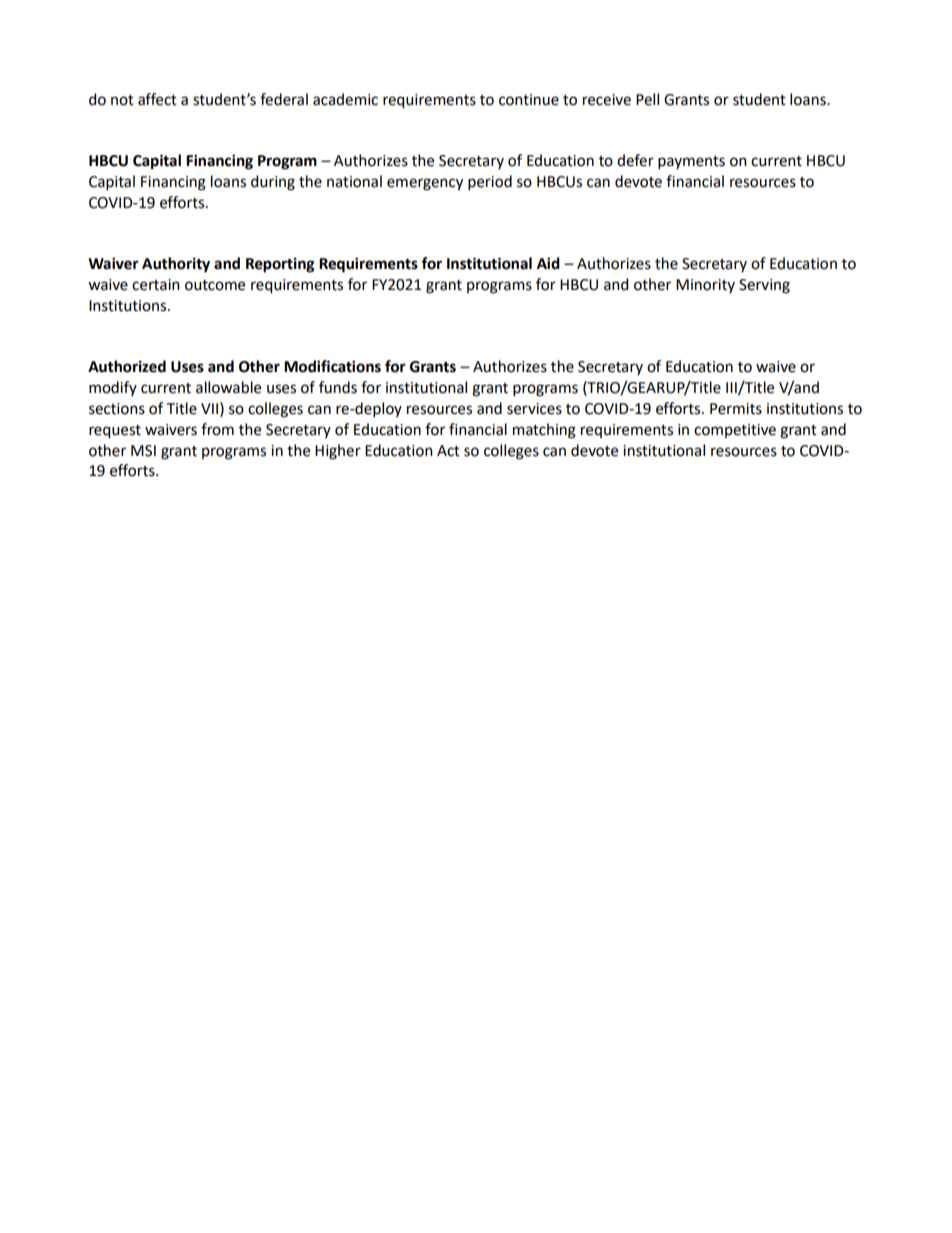 Image resolution: width=952 pixels, height=1233 pixels. Describe the element at coordinates (157, 99) in the page. I see `affect` at that location.
